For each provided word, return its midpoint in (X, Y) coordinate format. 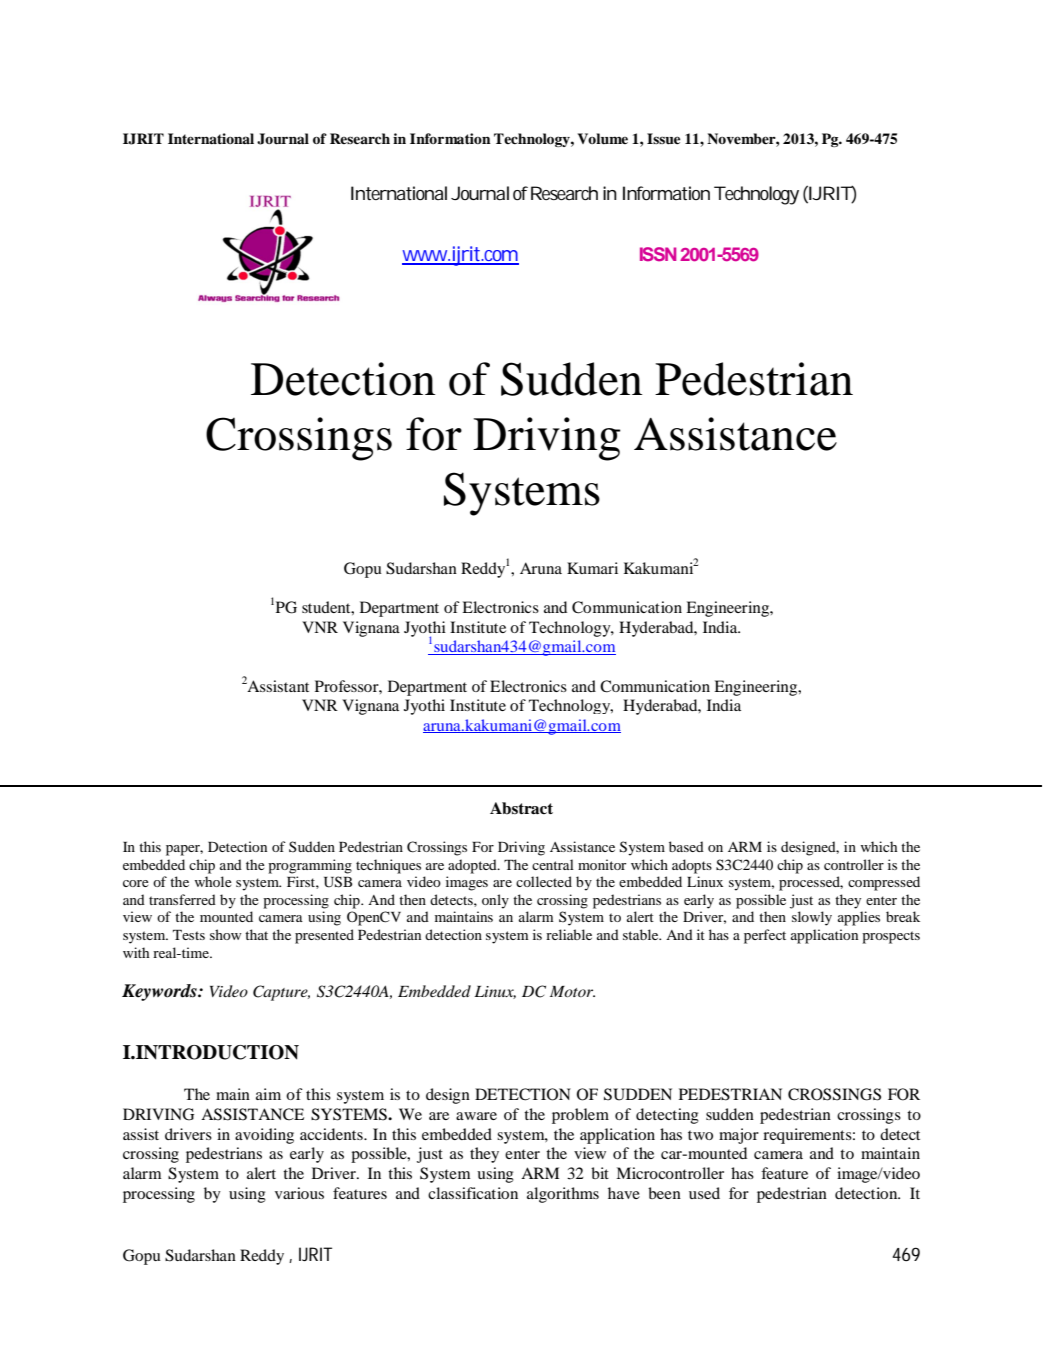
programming (310, 866)
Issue (663, 139)
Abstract (521, 808)
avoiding (264, 1136)
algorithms (563, 1195)
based (686, 846)
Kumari (592, 568)
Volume (603, 139)
